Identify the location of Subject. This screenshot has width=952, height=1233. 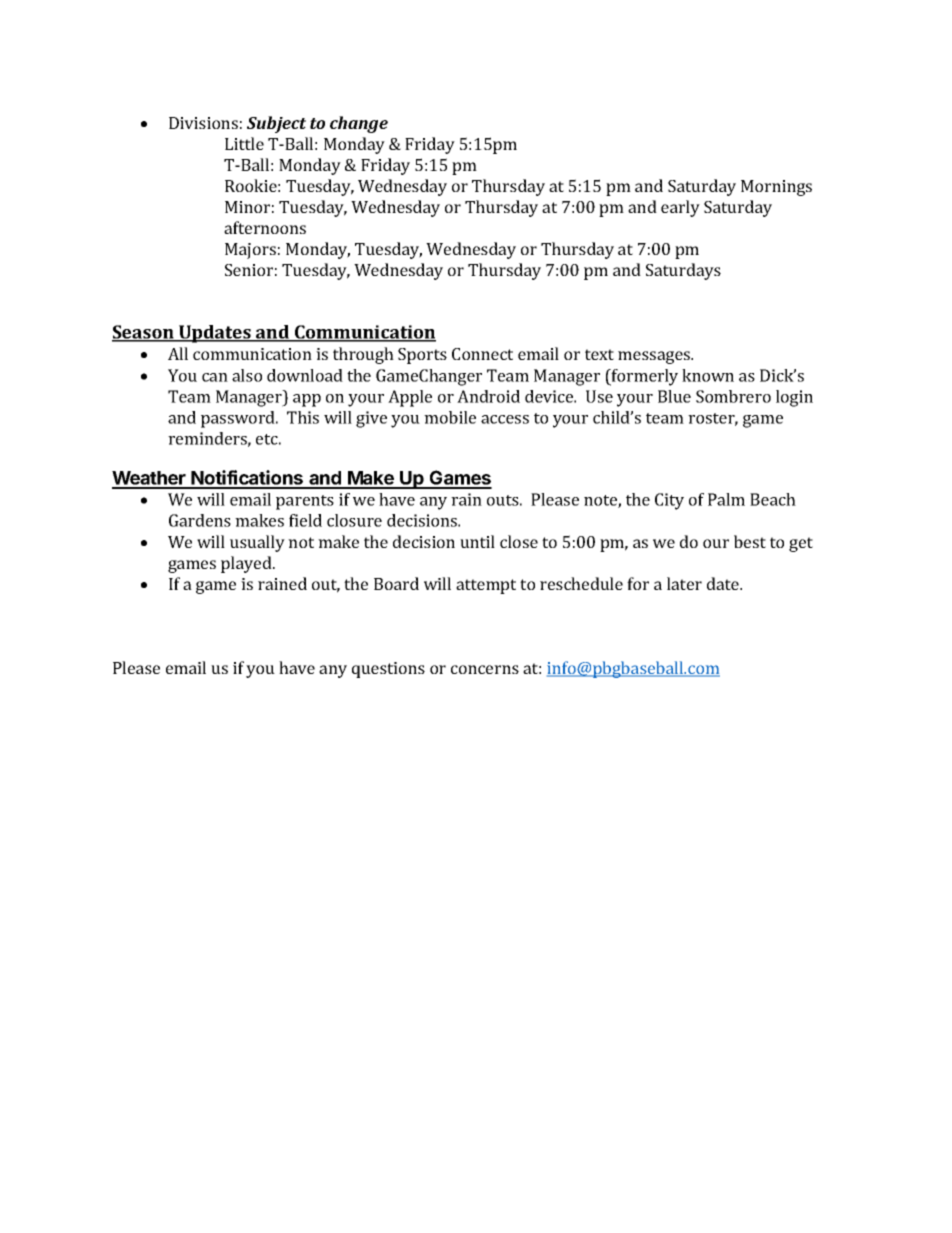
(276, 124).
